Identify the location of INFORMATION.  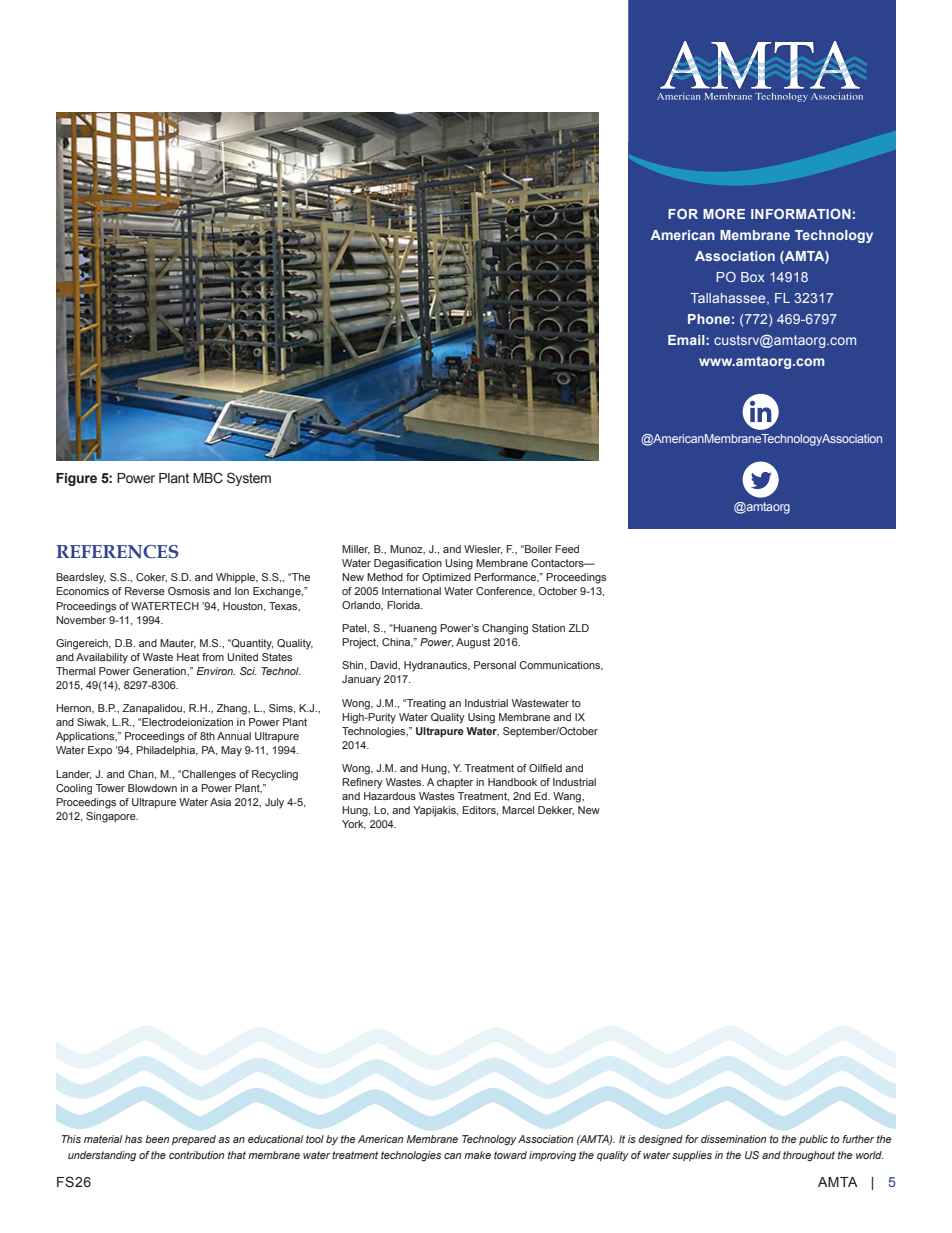
(801, 213).
